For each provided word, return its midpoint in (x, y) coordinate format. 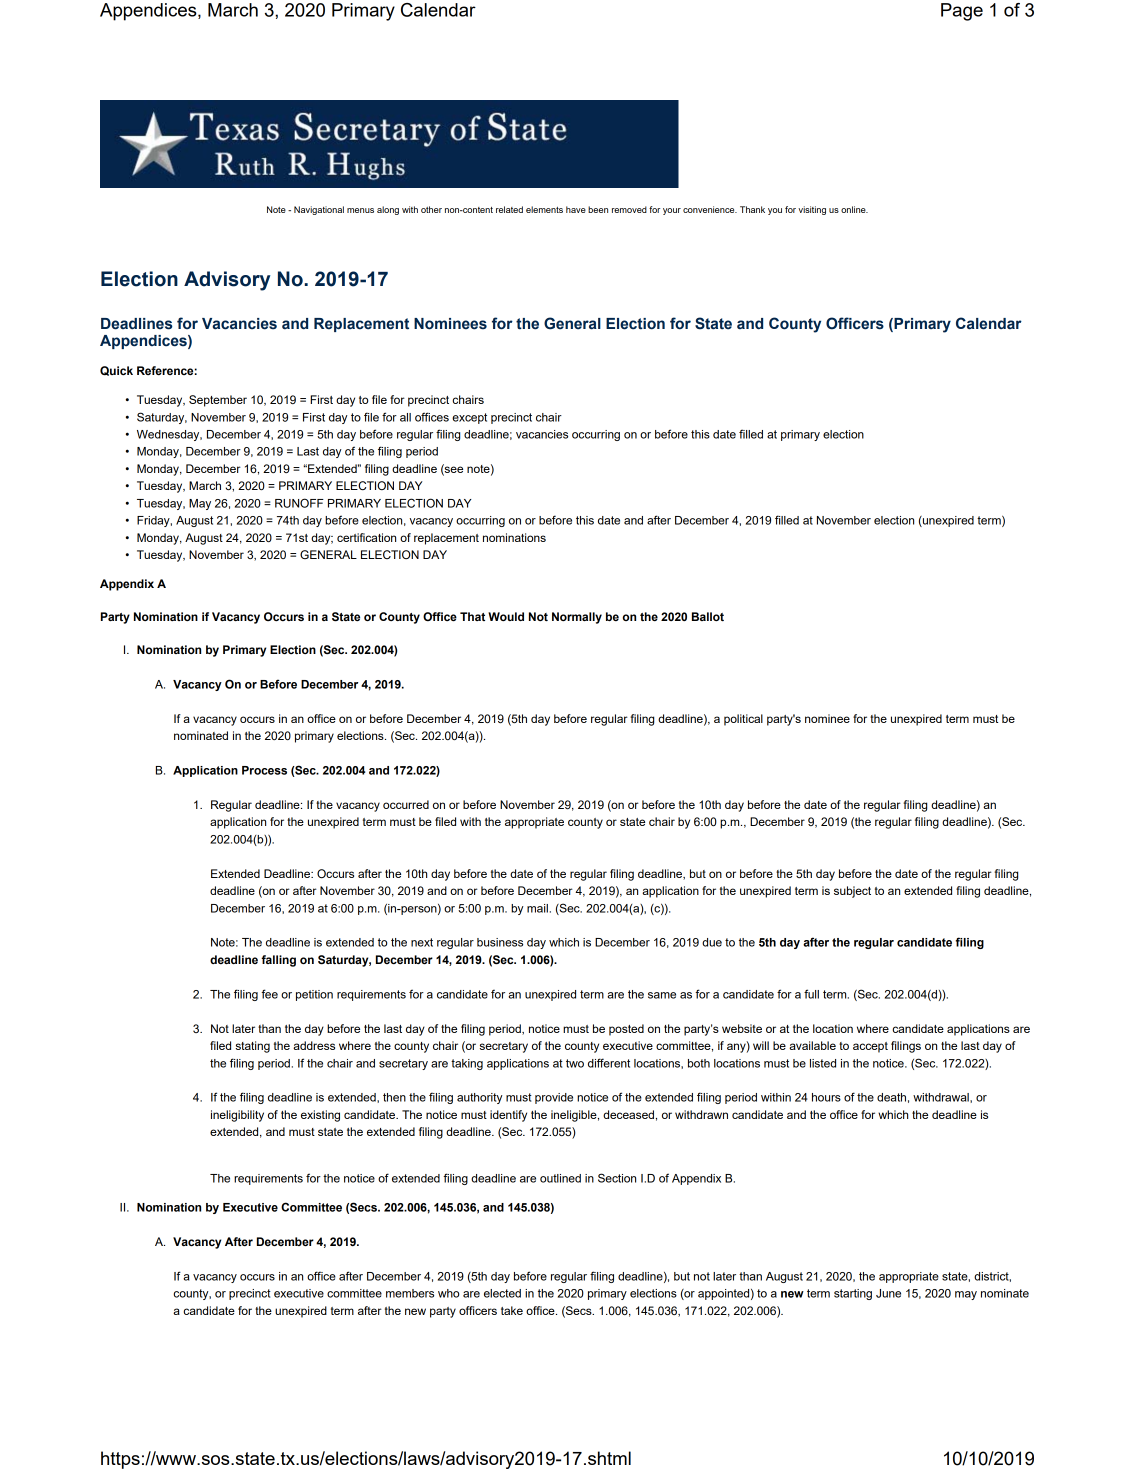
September (218, 401)
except (469, 418)
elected (502, 1293)
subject (852, 892)
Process (264, 770)
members (410, 1293)
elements (544, 209)
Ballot (708, 616)
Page (962, 12)
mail (537, 908)
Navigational (319, 210)
